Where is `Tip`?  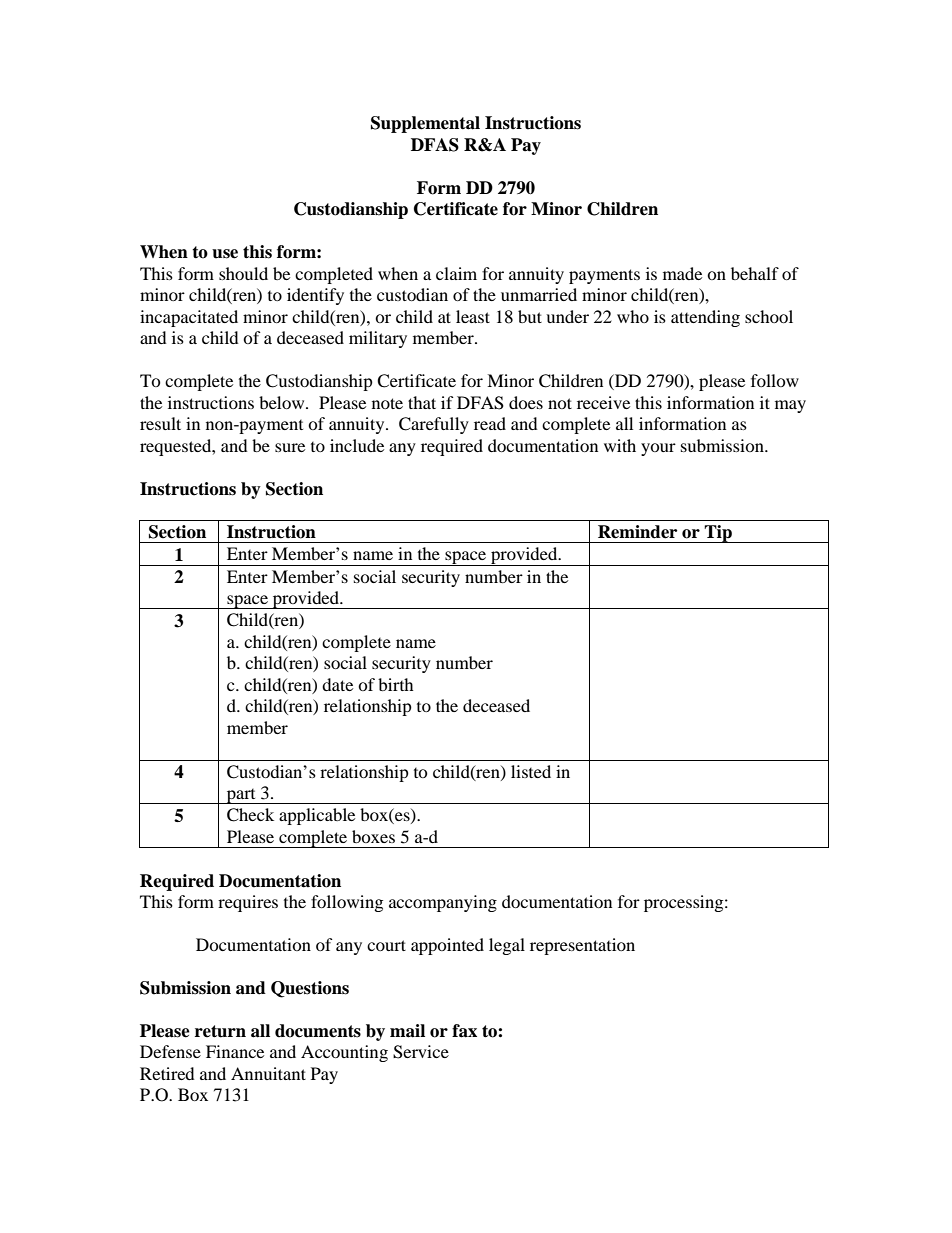 Tip is located at coordinates (718, 534).
